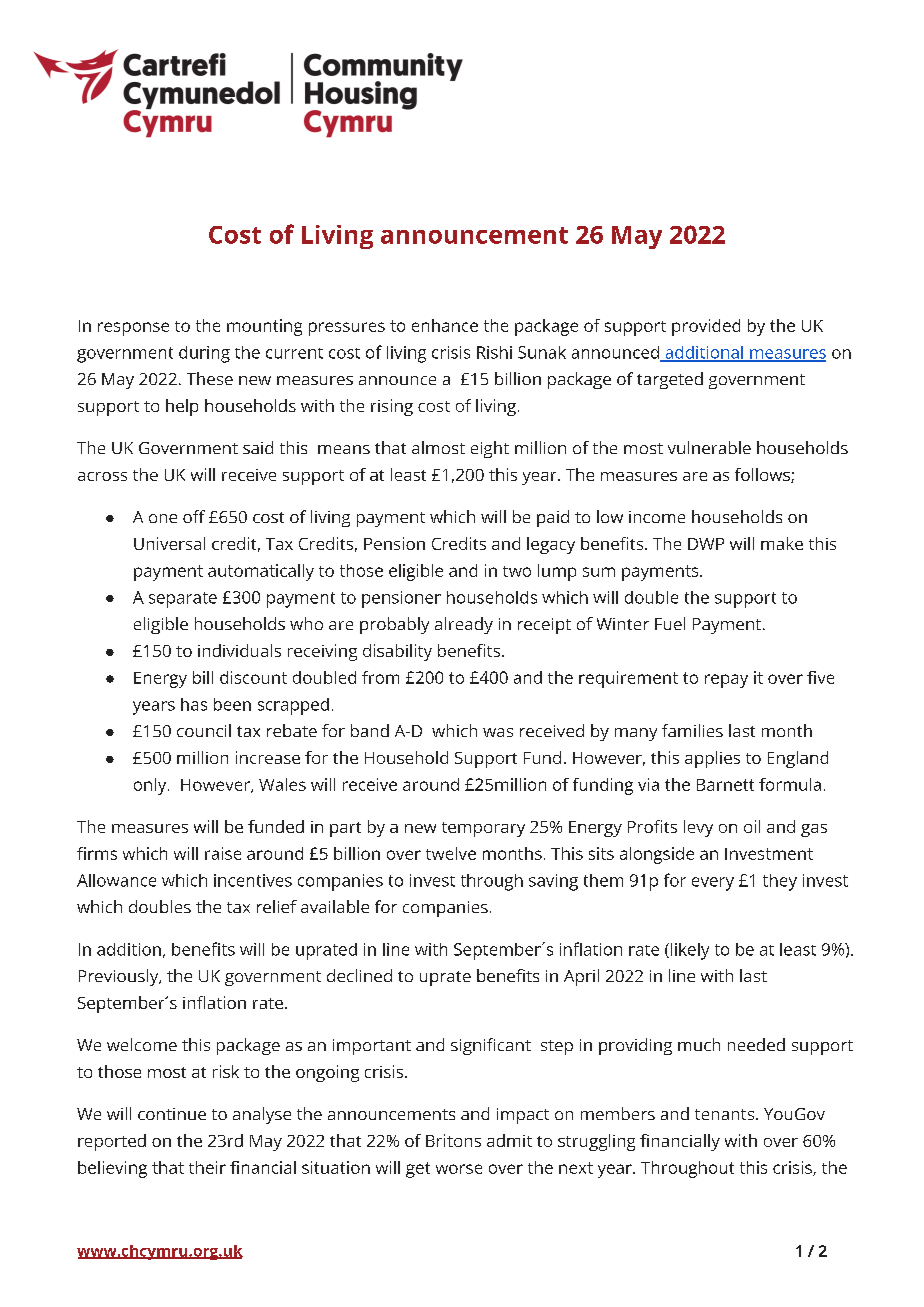 The width and height of the screenshot is (924, 1307). Describe the element at coordinates (670, 623) in the screenshot. I see `Fuel` at that location.
